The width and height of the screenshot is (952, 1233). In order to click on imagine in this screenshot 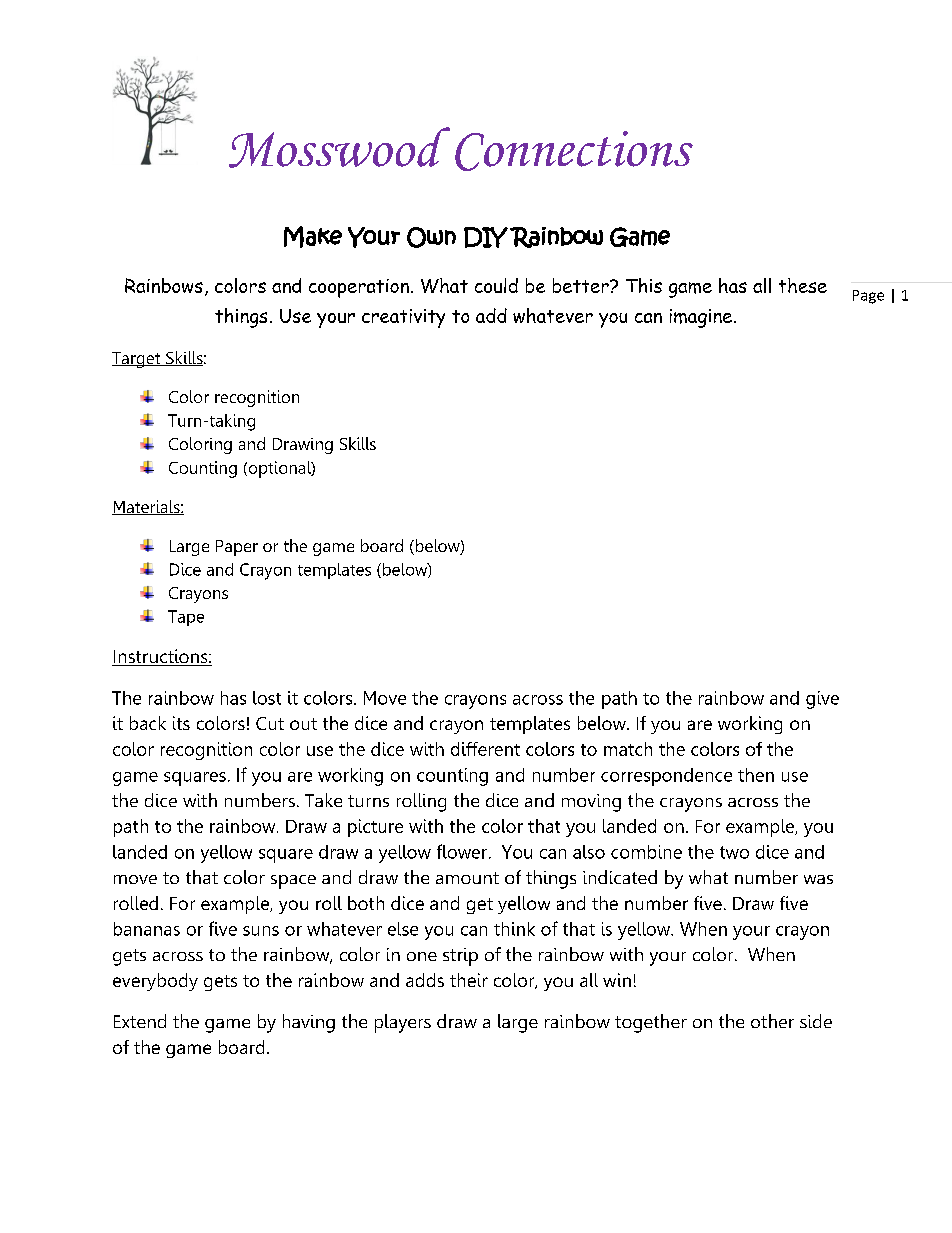, I will do `click(702, 318)`.
